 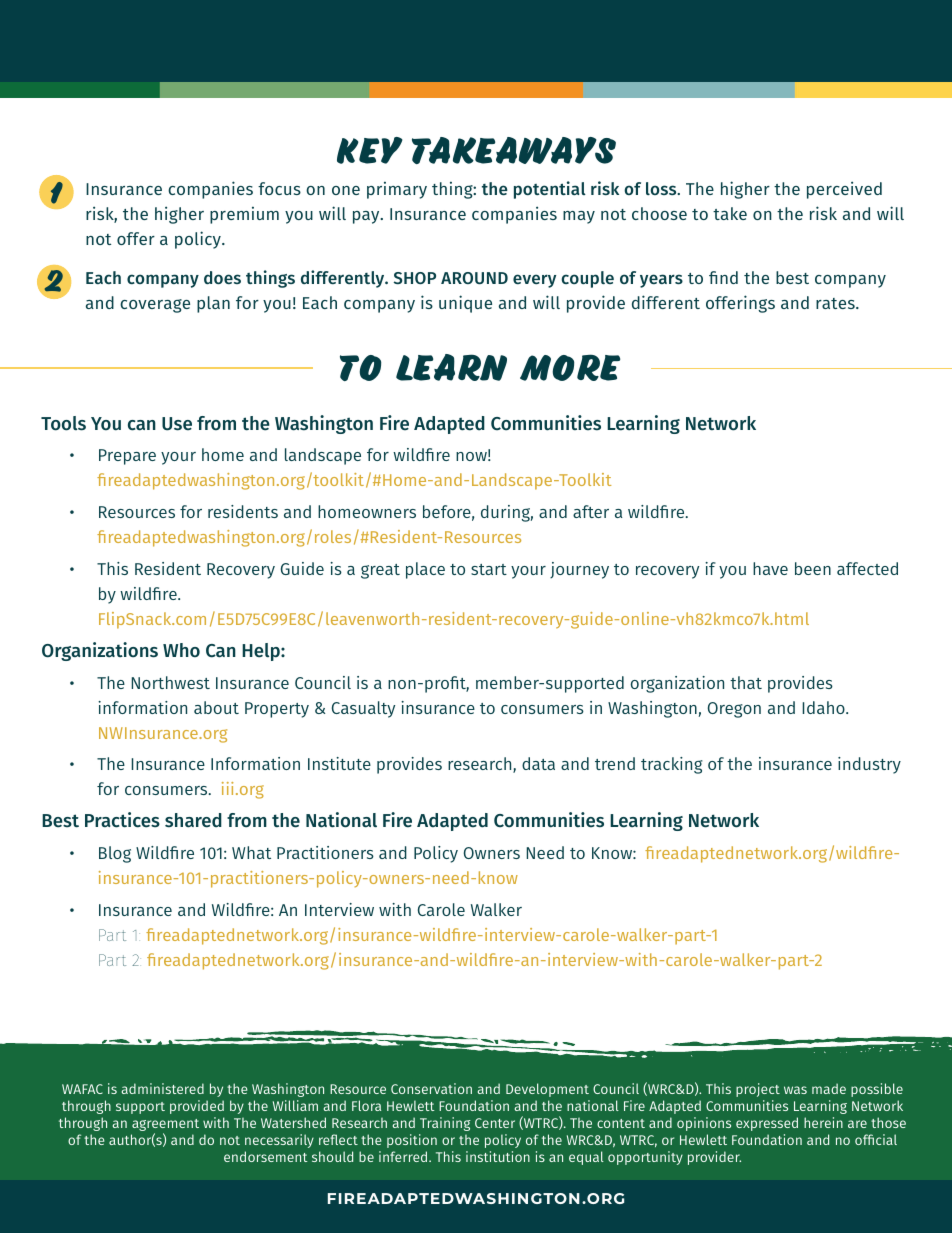 I want to click on potential, so click(x=550, y=190).
